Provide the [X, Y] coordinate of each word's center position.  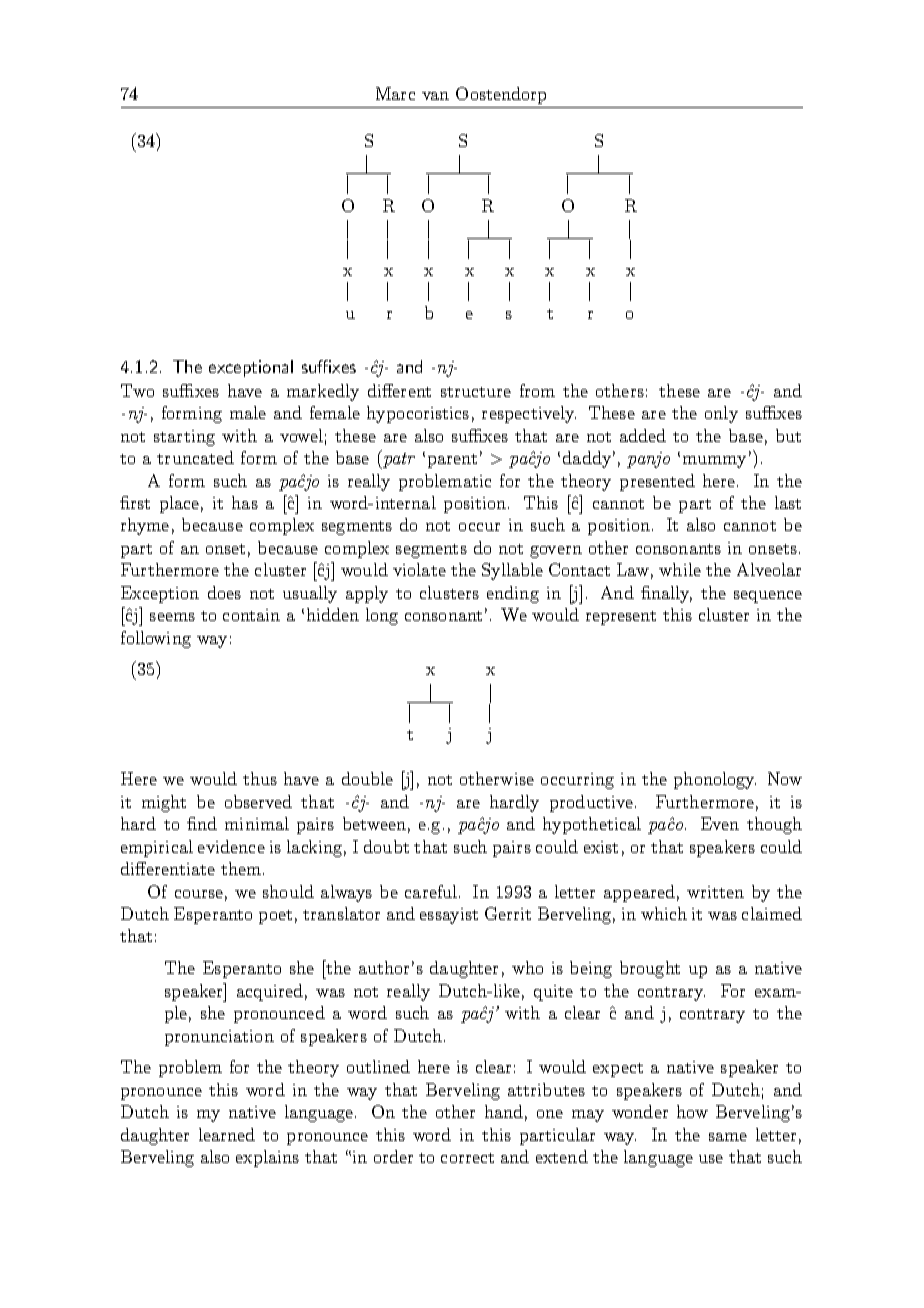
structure [476, 392]
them [242, 868]
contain [251, 615]
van [435, 96]
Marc [395, 93]
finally [666, 594]
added [643, 435]
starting [184, 438]
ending [513, 594]
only [721, 414]
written [715, 892]
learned [227, 1134]
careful [432, 891]
